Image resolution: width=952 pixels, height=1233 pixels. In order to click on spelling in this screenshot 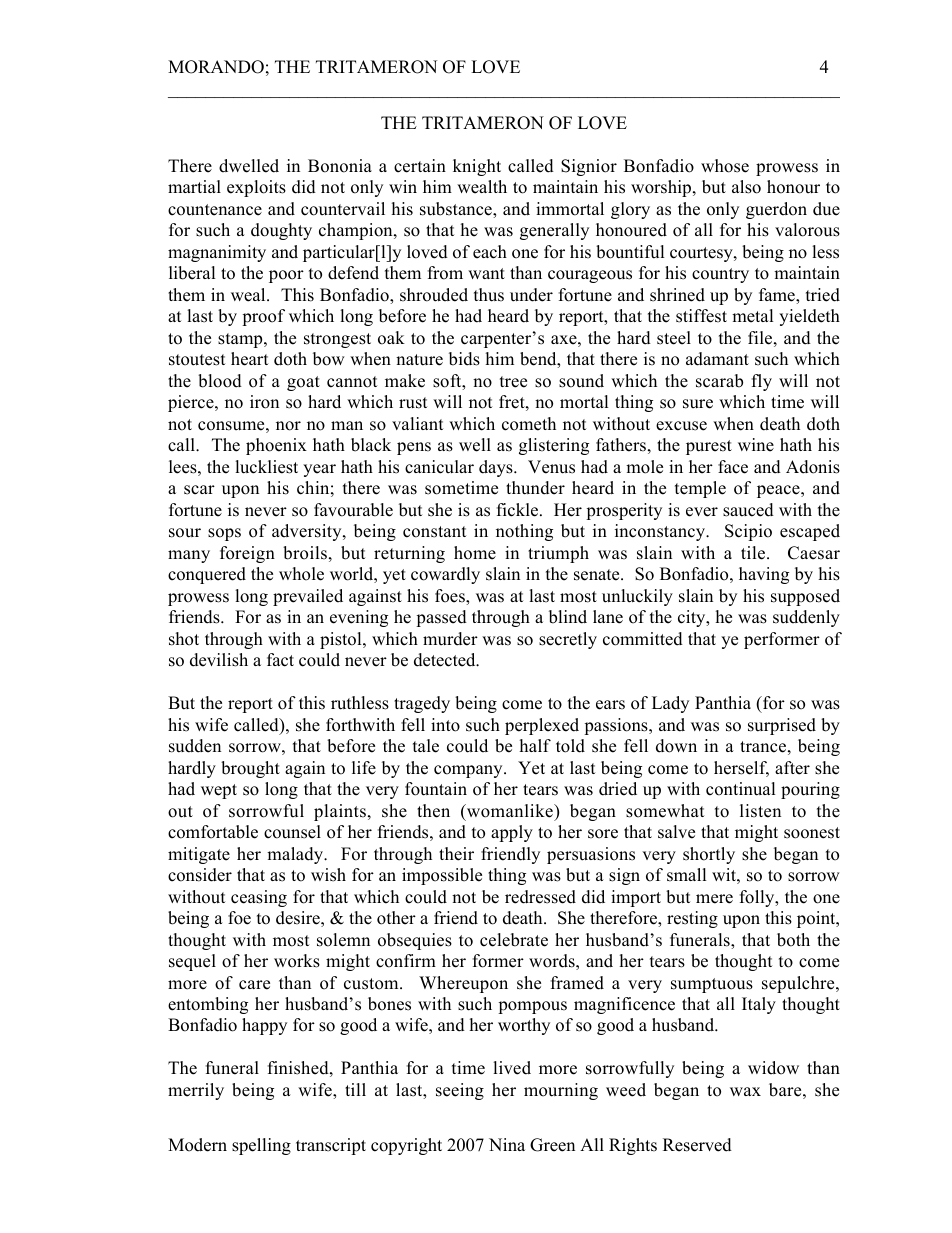, I will do `click(261, 1146)`.
